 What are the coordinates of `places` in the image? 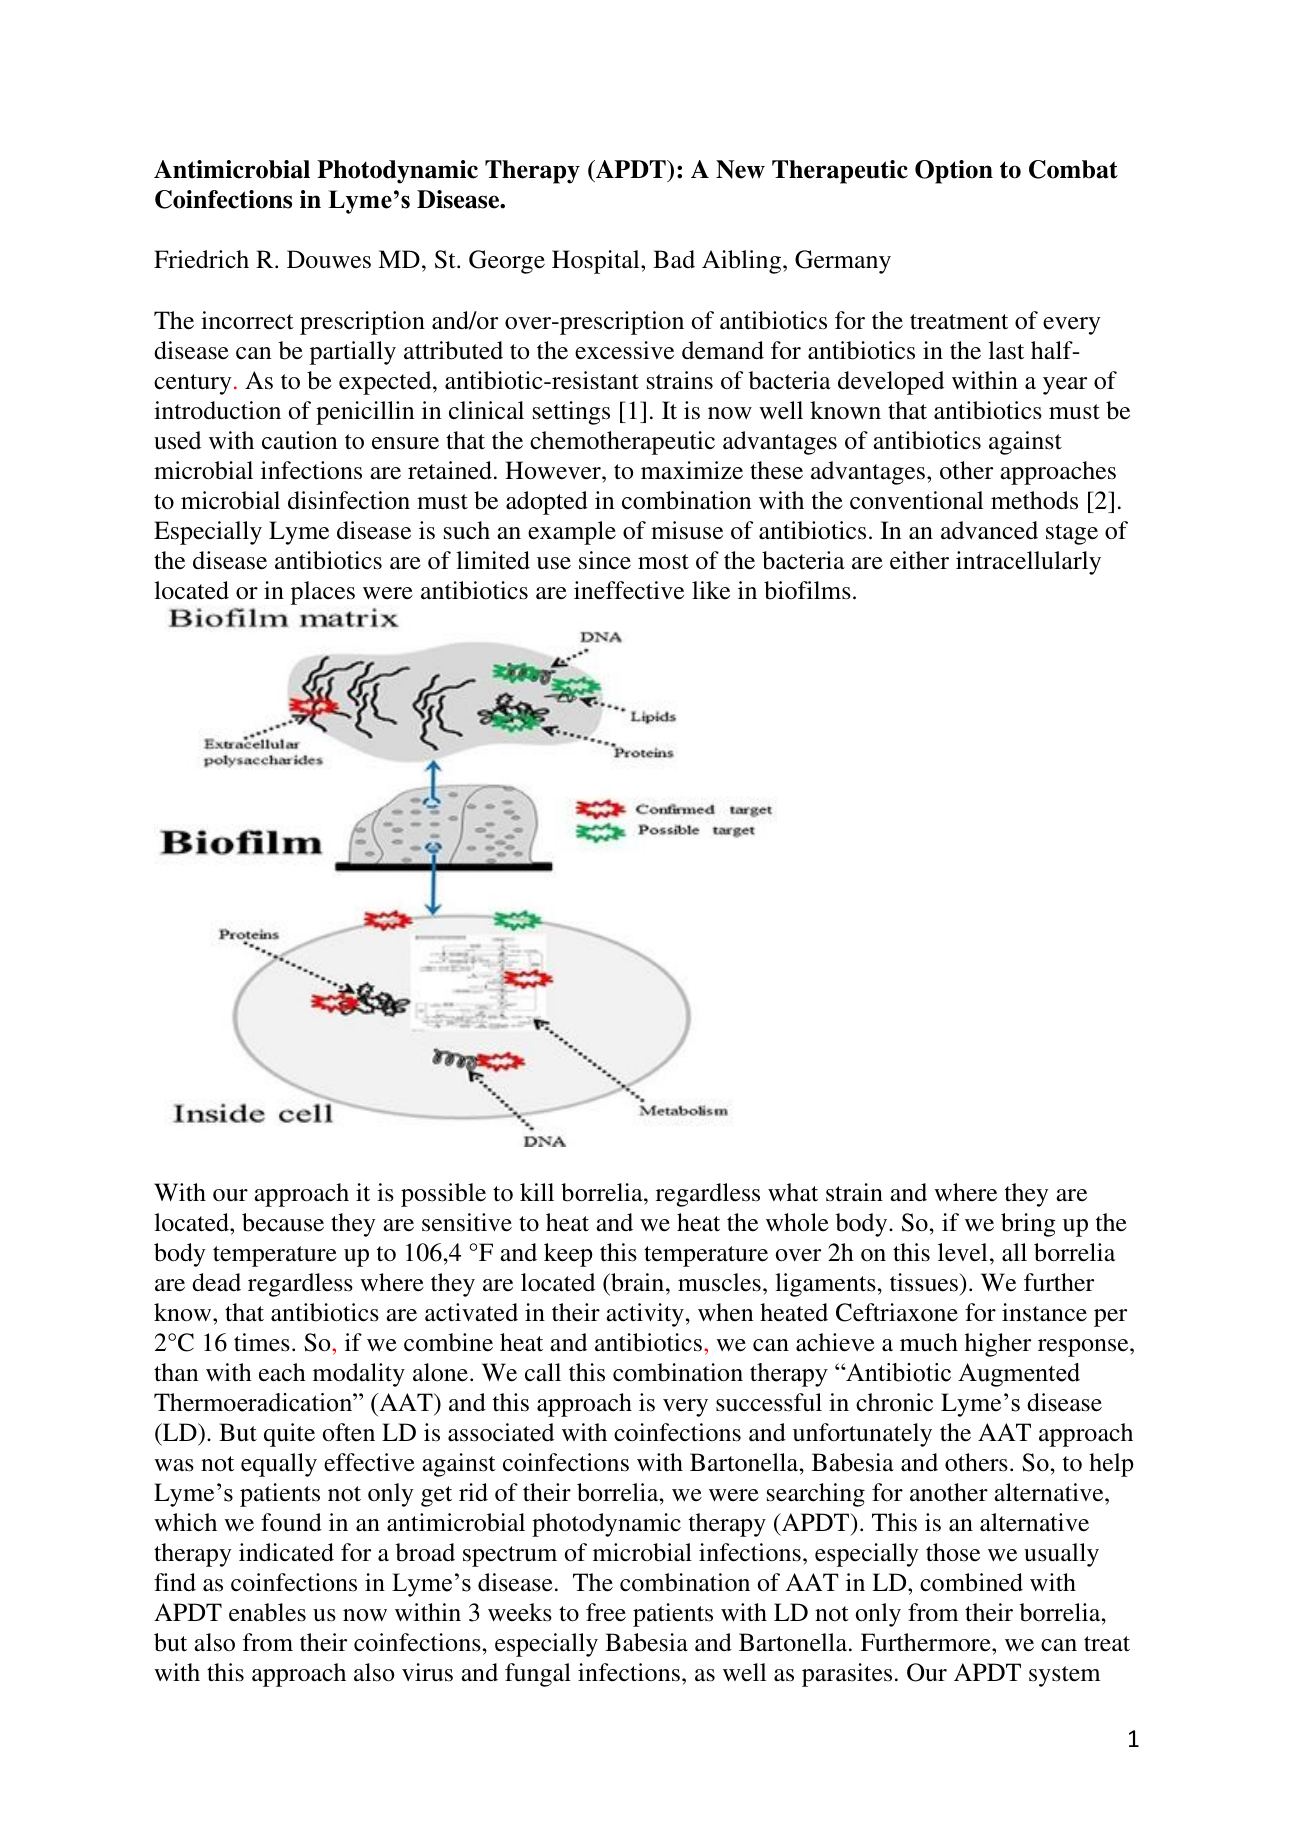 It's located at (323, 593).
